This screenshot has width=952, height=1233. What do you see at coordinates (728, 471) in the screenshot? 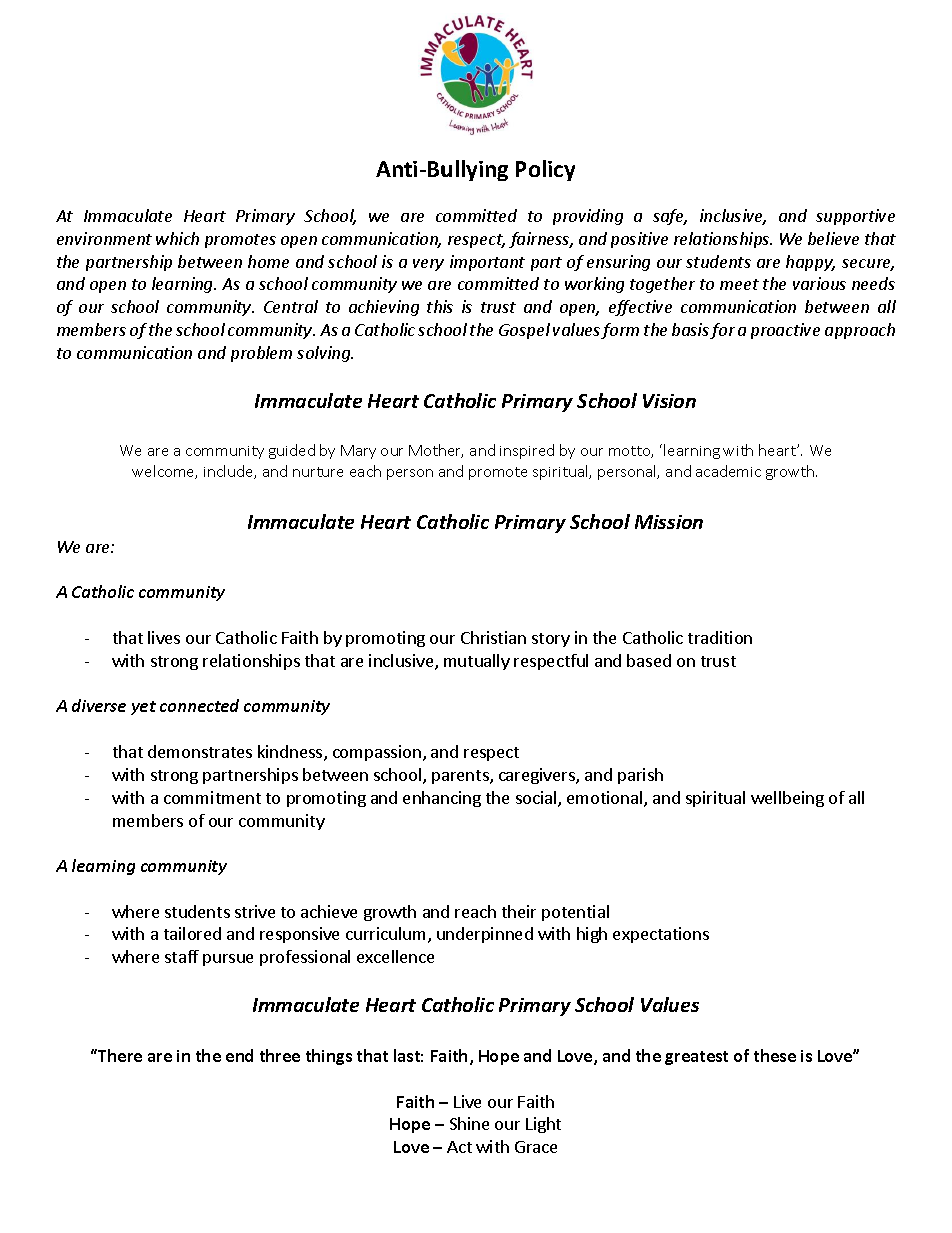
I see `academic` at bounding box center [728, 471].
